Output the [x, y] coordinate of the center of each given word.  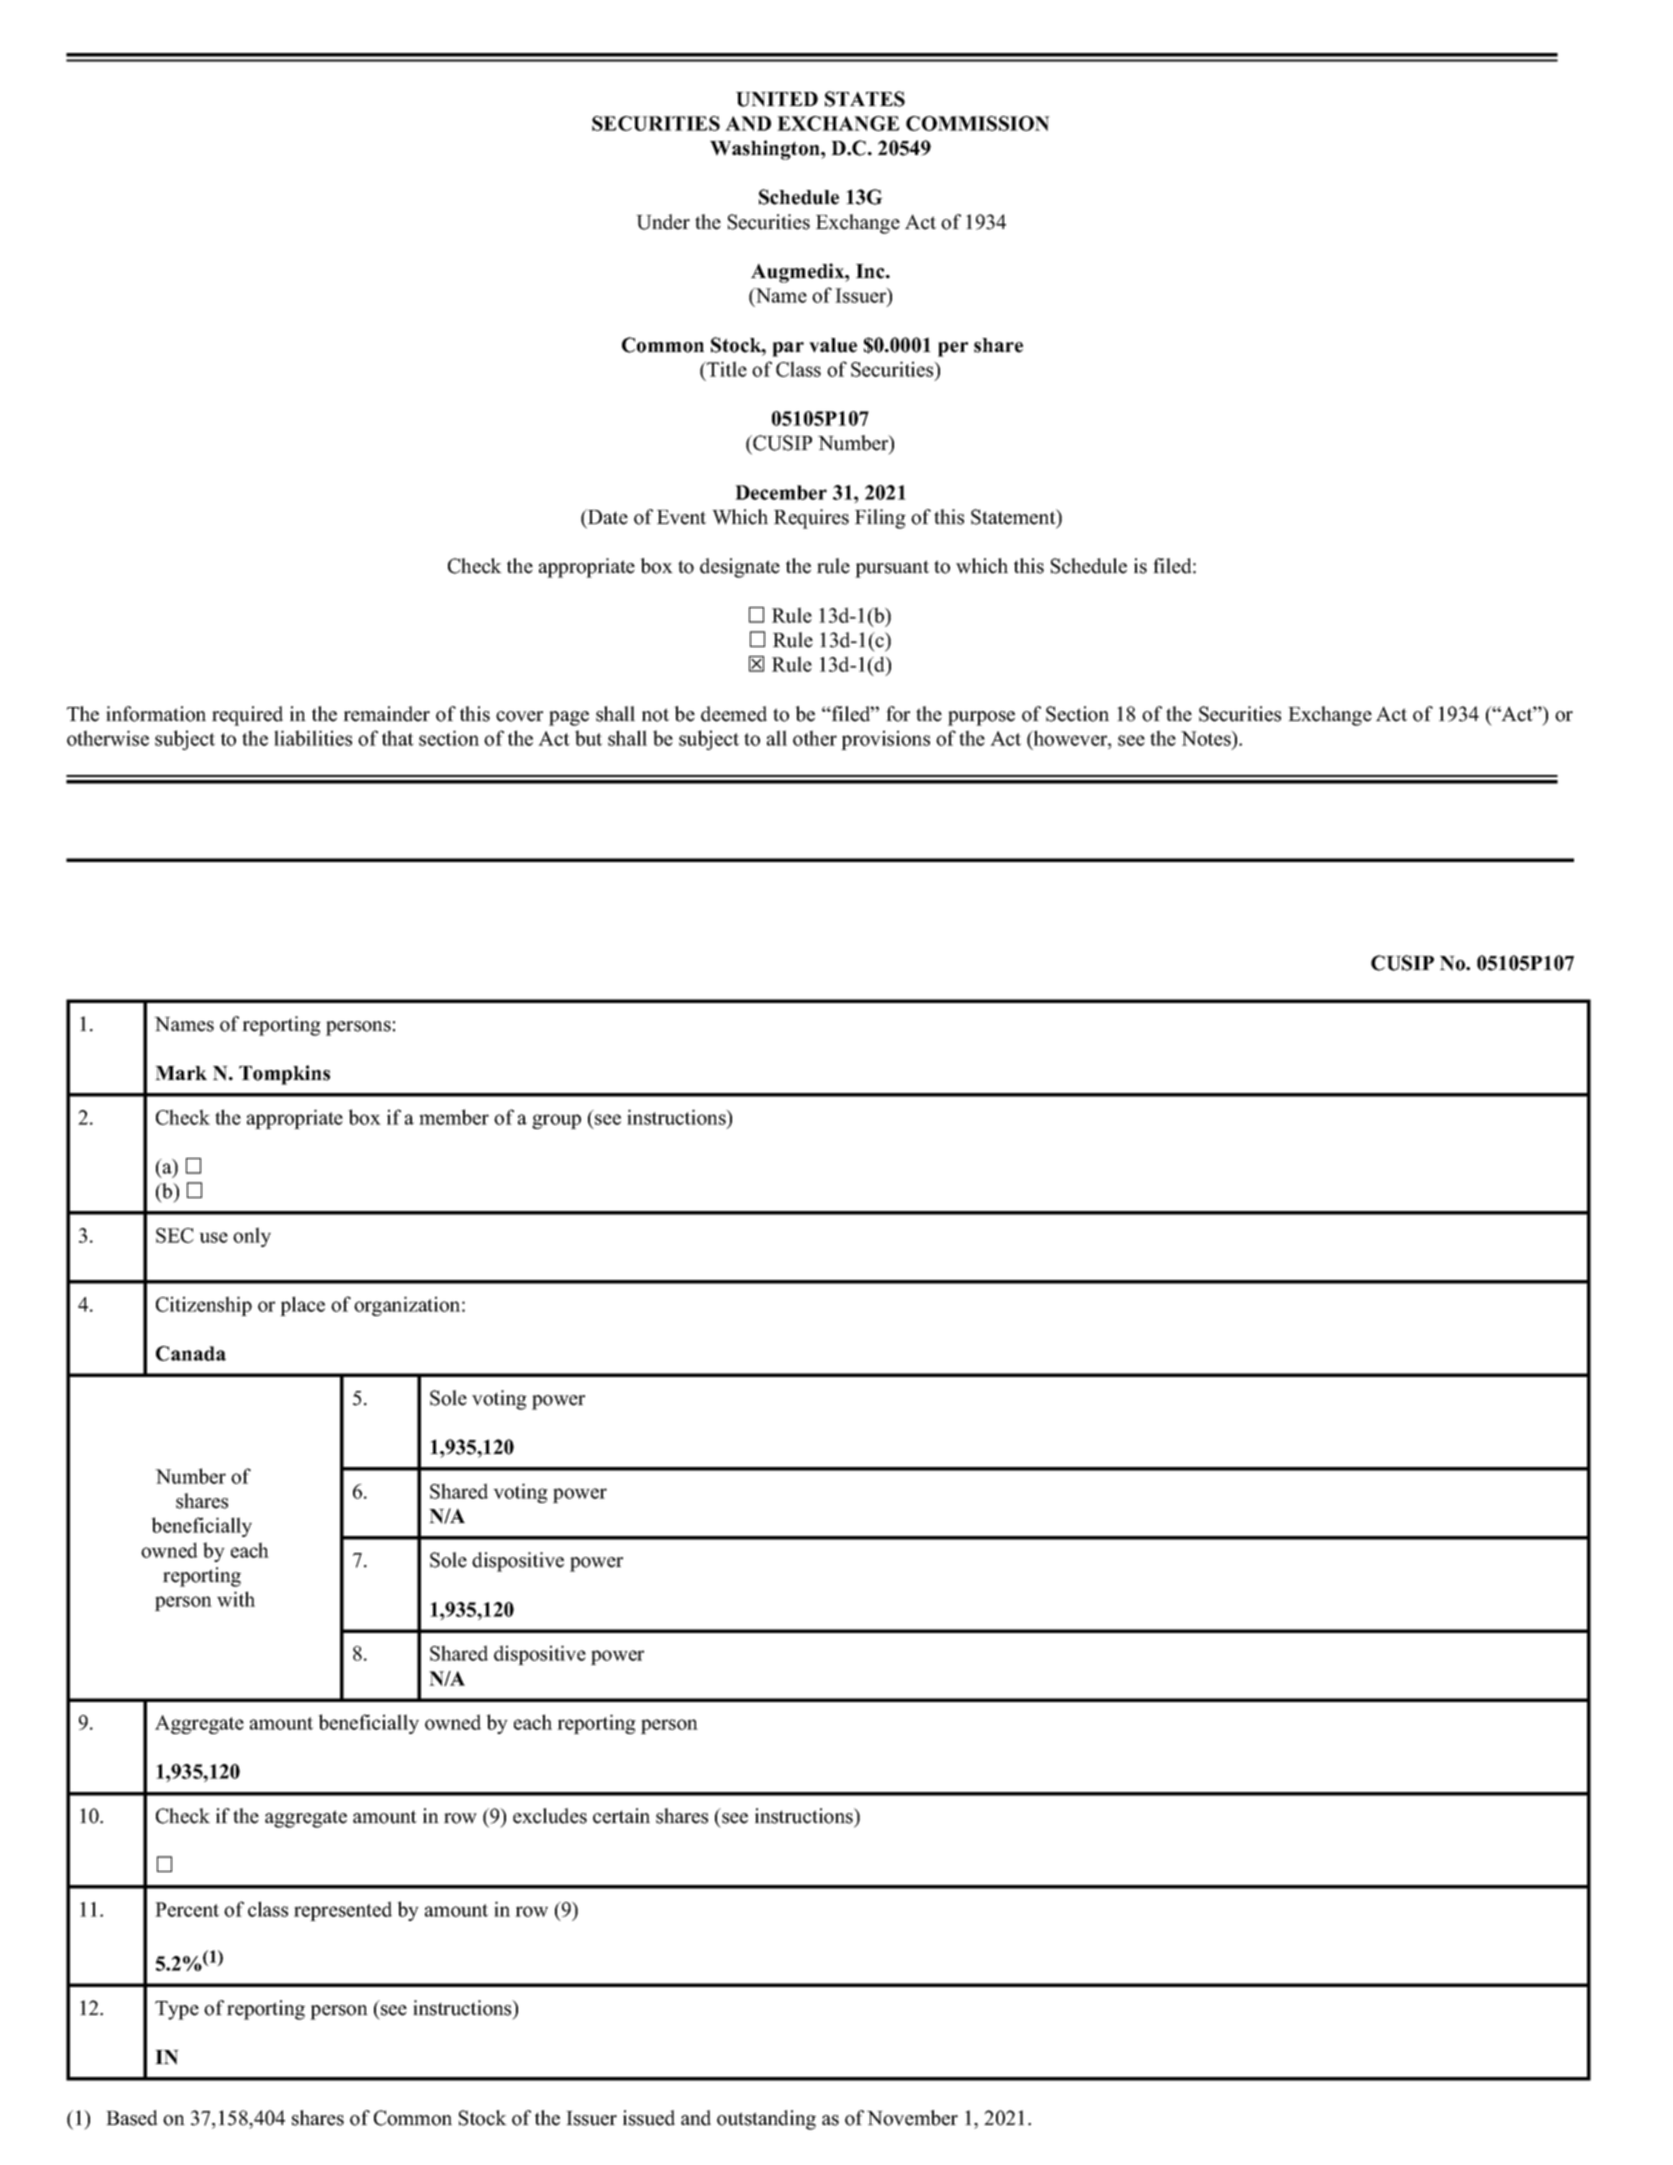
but [588, 738]
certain [621, 1816]
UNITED [777, 99]
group [556, 1121]
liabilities [313, 738]
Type [177, 2010]
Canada [191, 1353]
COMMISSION [978, 123]
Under [663, 222]
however [1070, 738]
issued [649, 2118]
